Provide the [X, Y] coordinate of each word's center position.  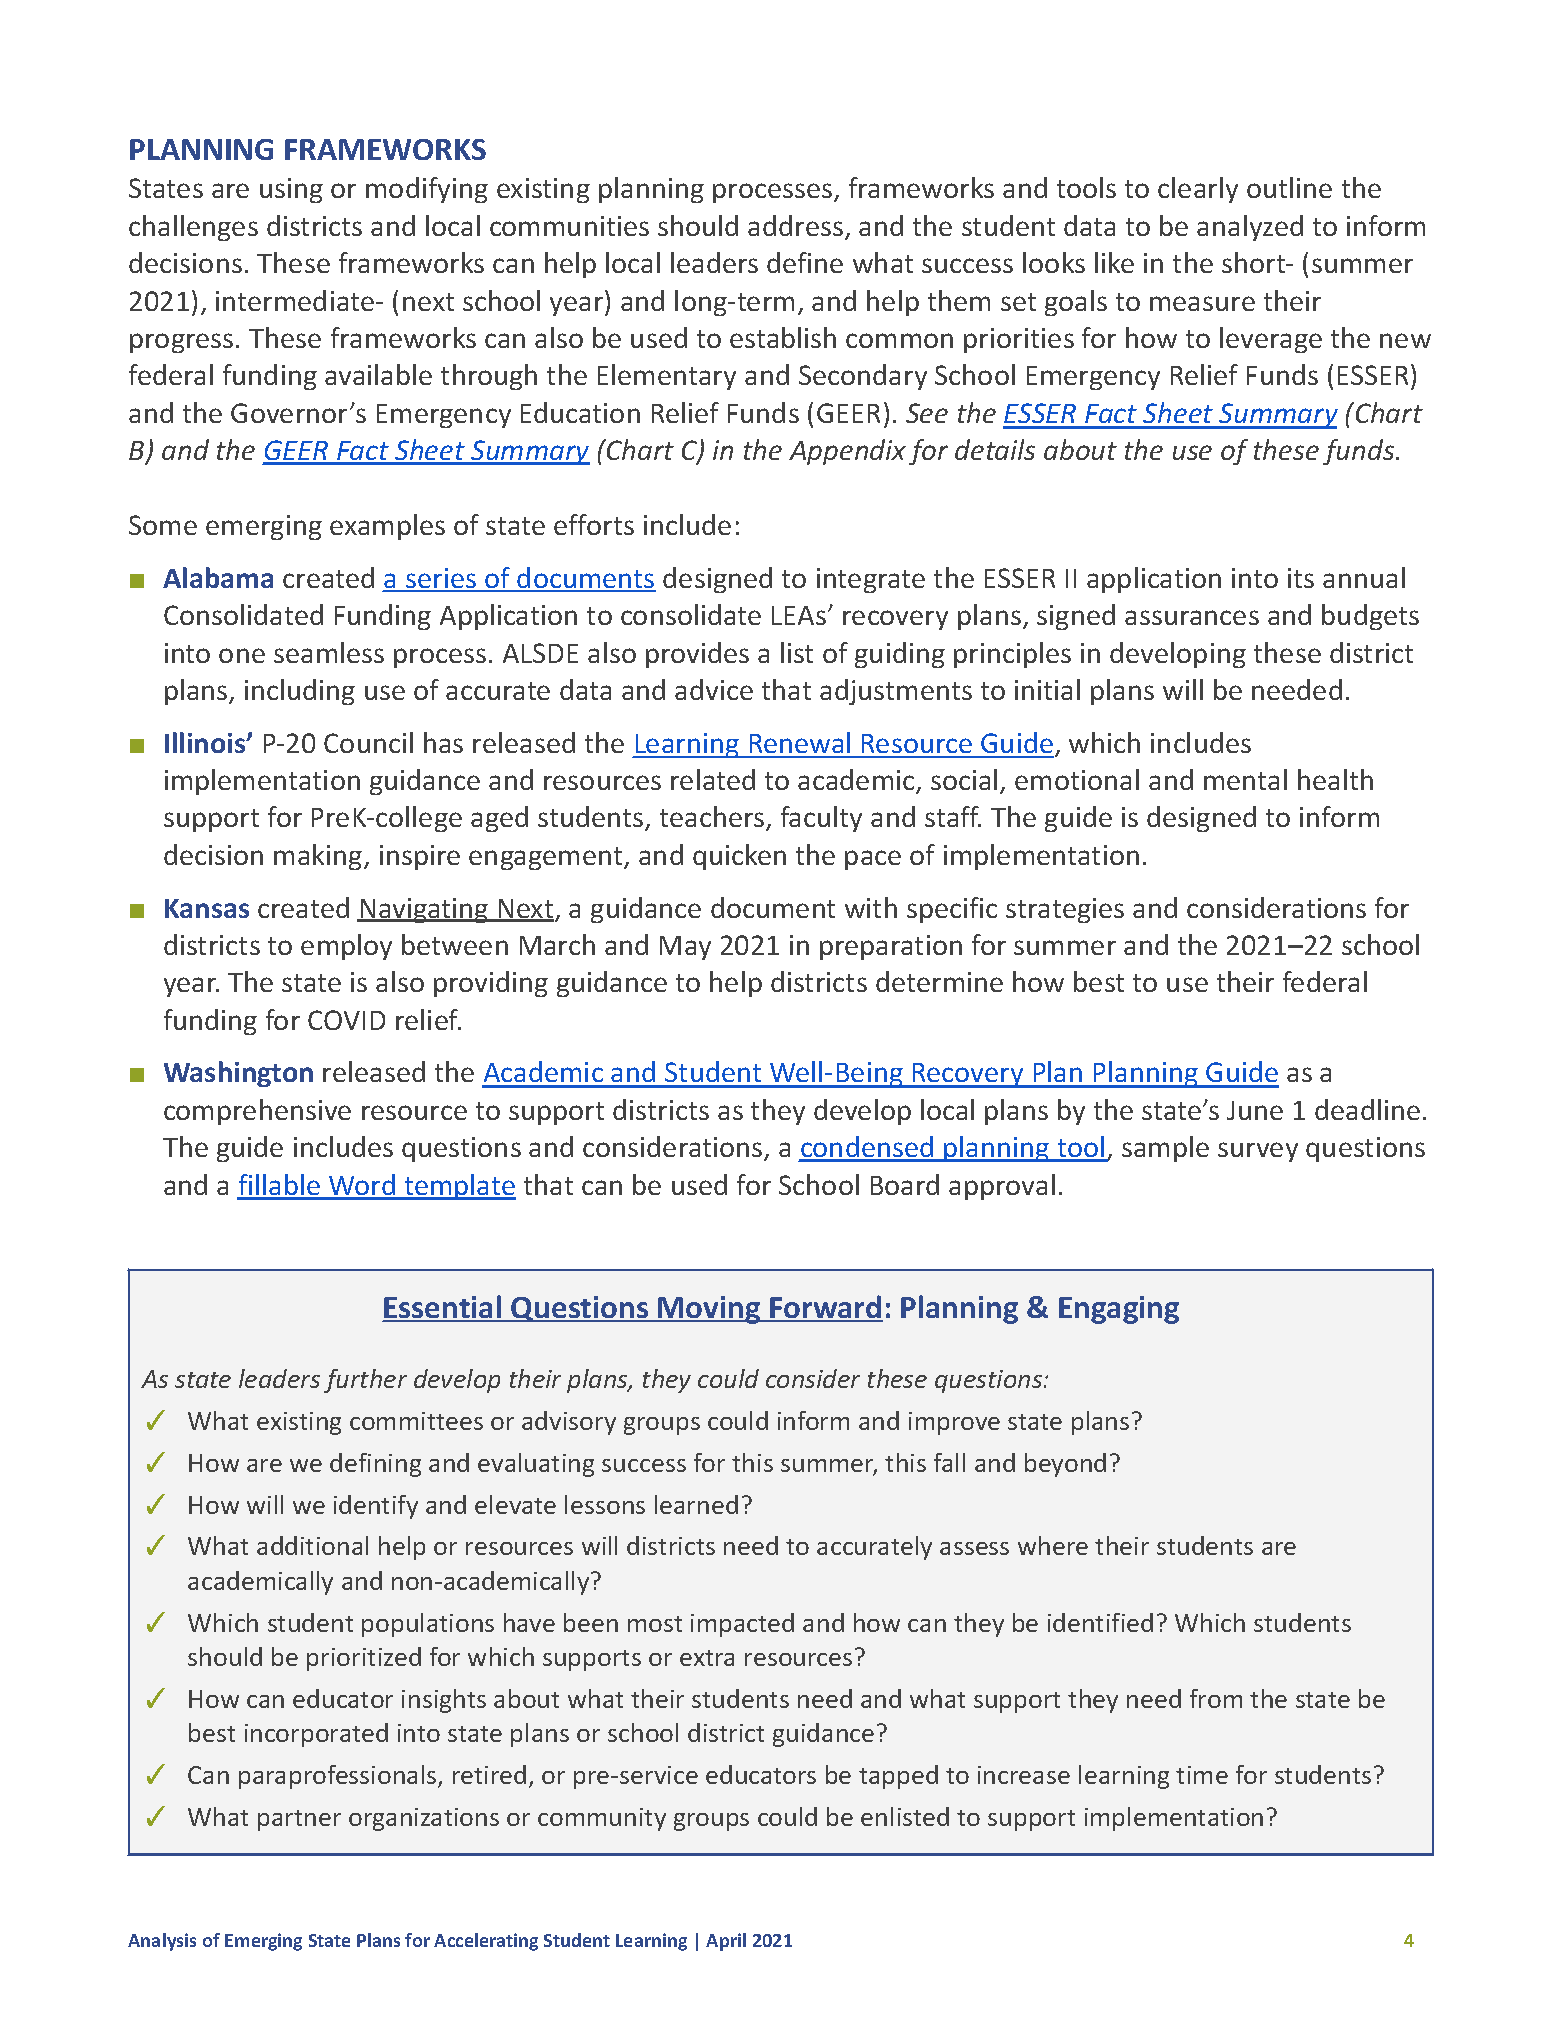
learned [696, 1504]
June [1255, 1110]
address [795, 225]
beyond [1065, 1465]
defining [375, 1465]
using [291, 190]
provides [697, 655]
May [685, 948]
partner [299, 1820]
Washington [238, 1074]
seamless [329, 652]
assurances [1192, 617]
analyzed [1250, 228]
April [726, 1942]
